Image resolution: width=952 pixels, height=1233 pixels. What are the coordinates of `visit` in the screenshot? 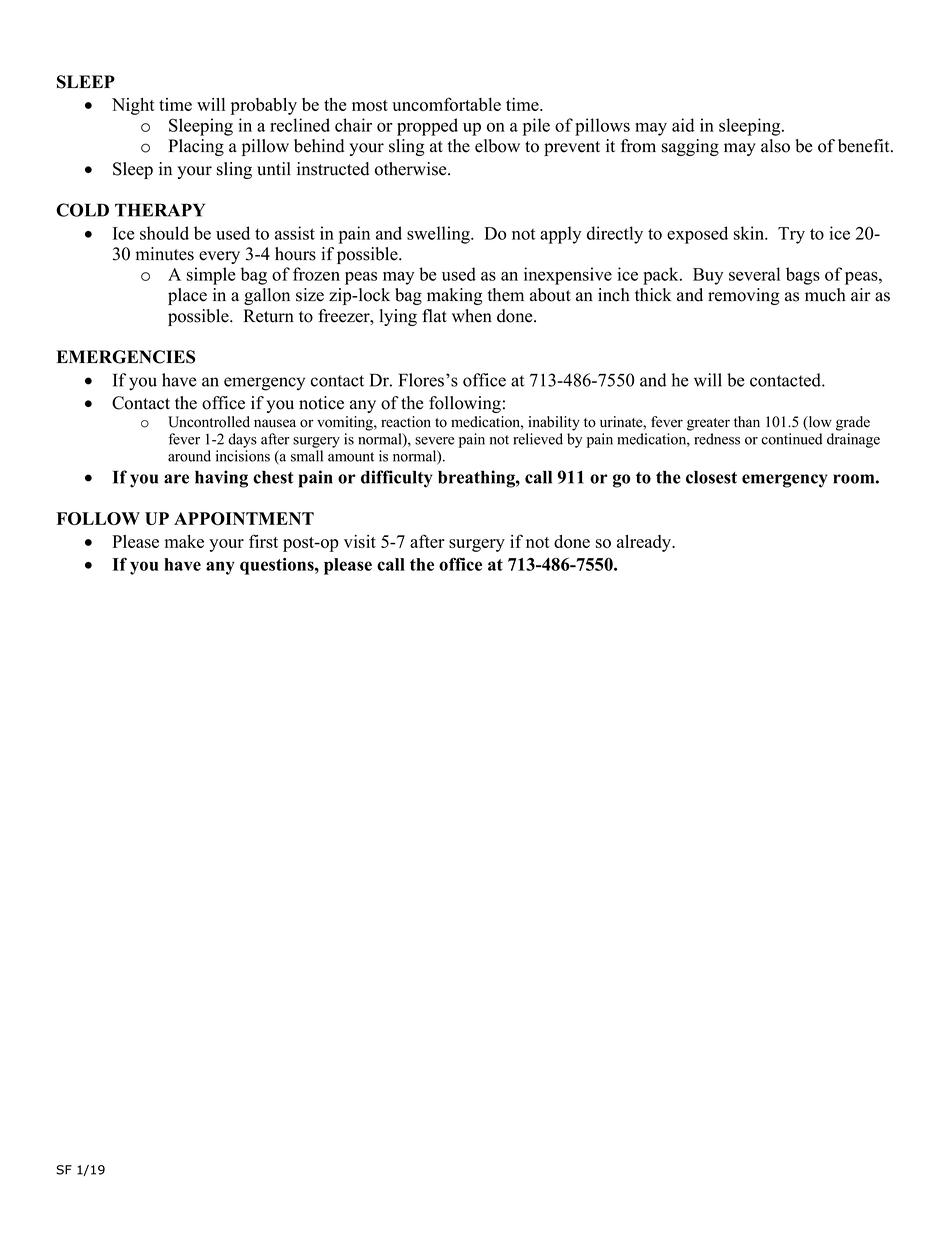 It's located at (360, 541).
